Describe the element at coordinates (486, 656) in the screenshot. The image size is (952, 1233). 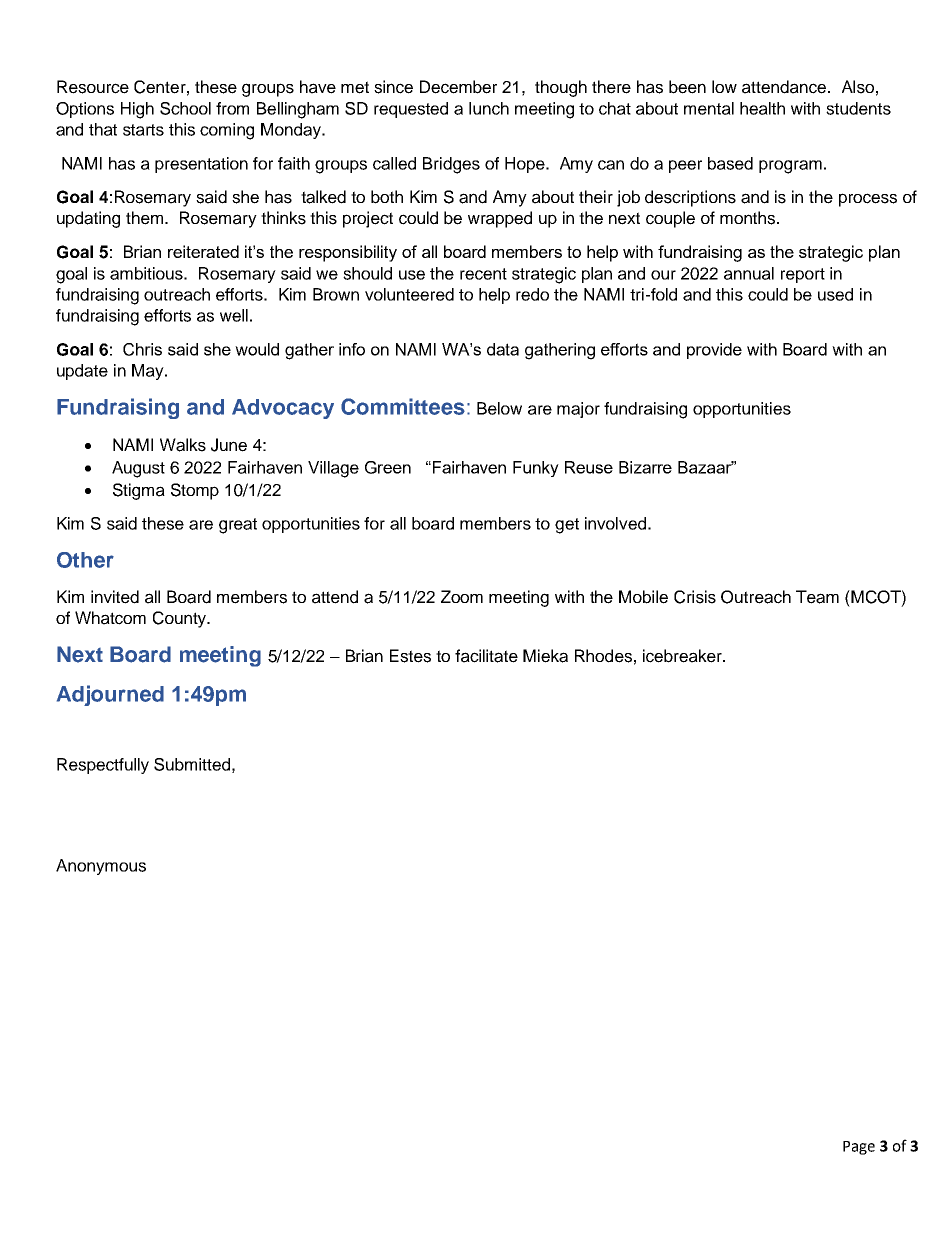
I see `facilitate` at that location.
